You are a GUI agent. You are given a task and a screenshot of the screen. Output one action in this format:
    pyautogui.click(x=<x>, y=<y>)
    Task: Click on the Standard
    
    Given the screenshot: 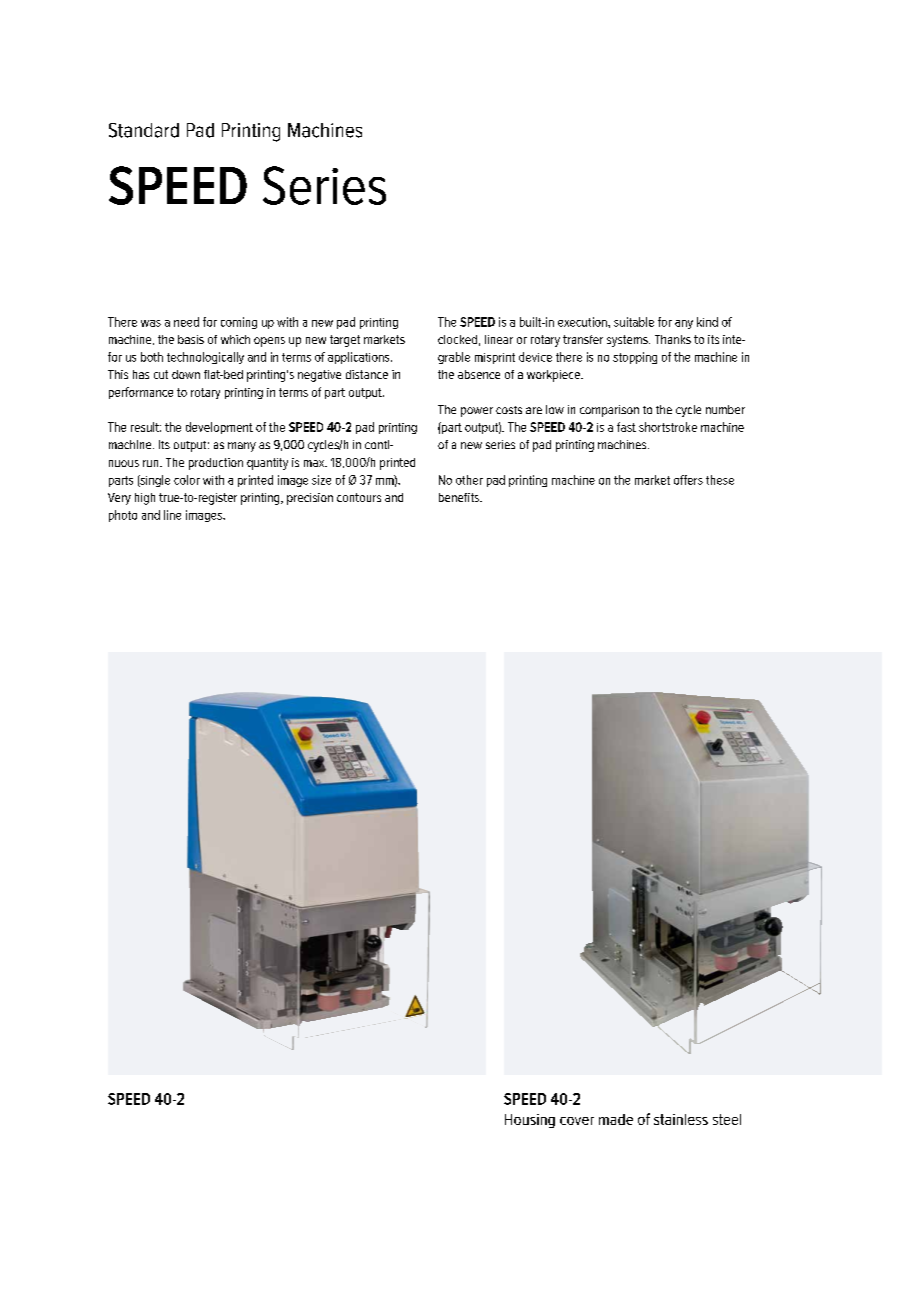 What is the action you would take?
    pyautogui.click(x=144, y=130)
